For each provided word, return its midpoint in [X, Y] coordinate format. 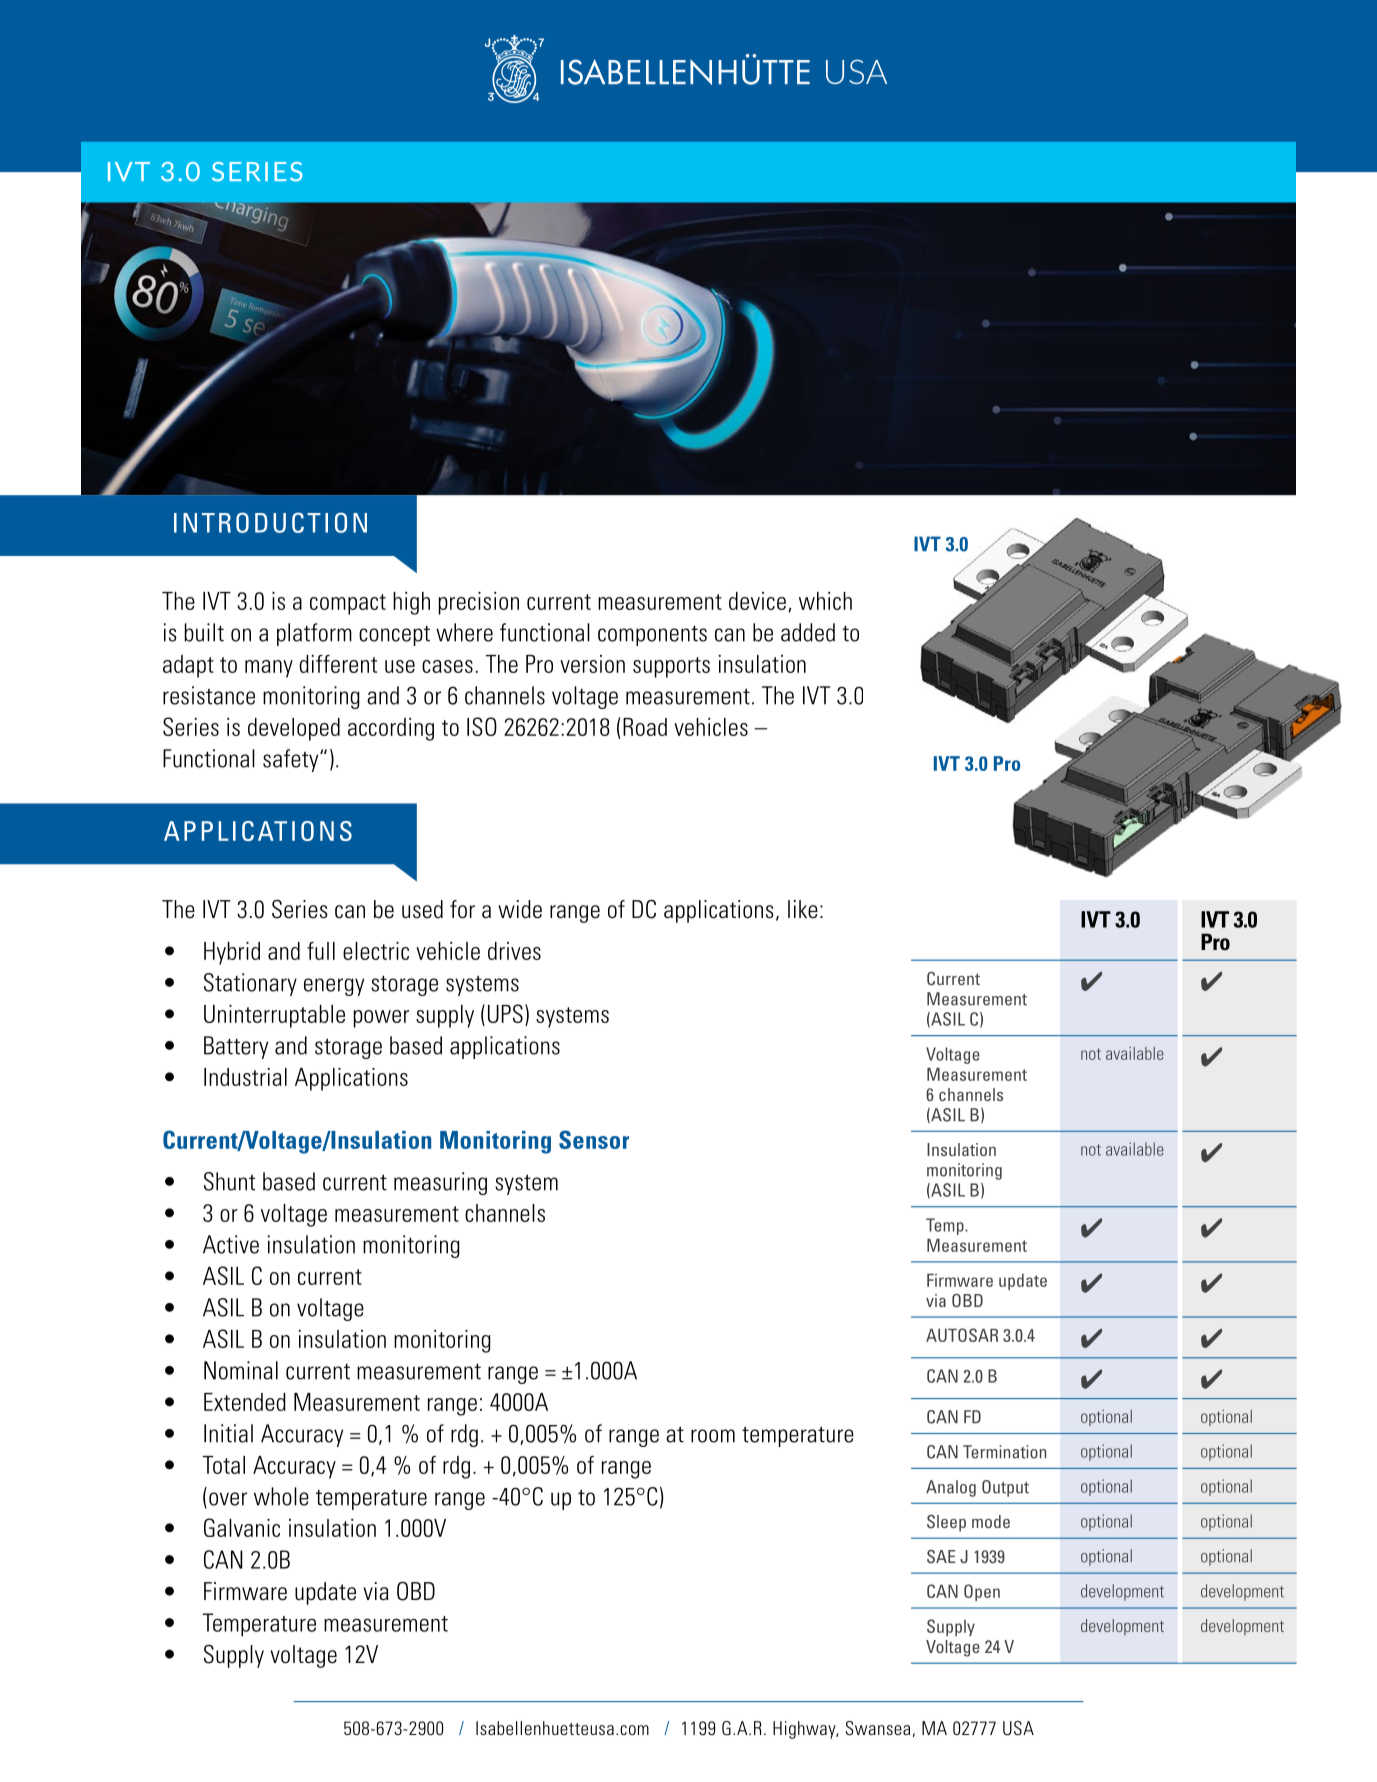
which [825, 601]
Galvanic [242, 1527]
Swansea [878, 1728]
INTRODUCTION [270, 522]
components [652, 635]
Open [982, 1592]
